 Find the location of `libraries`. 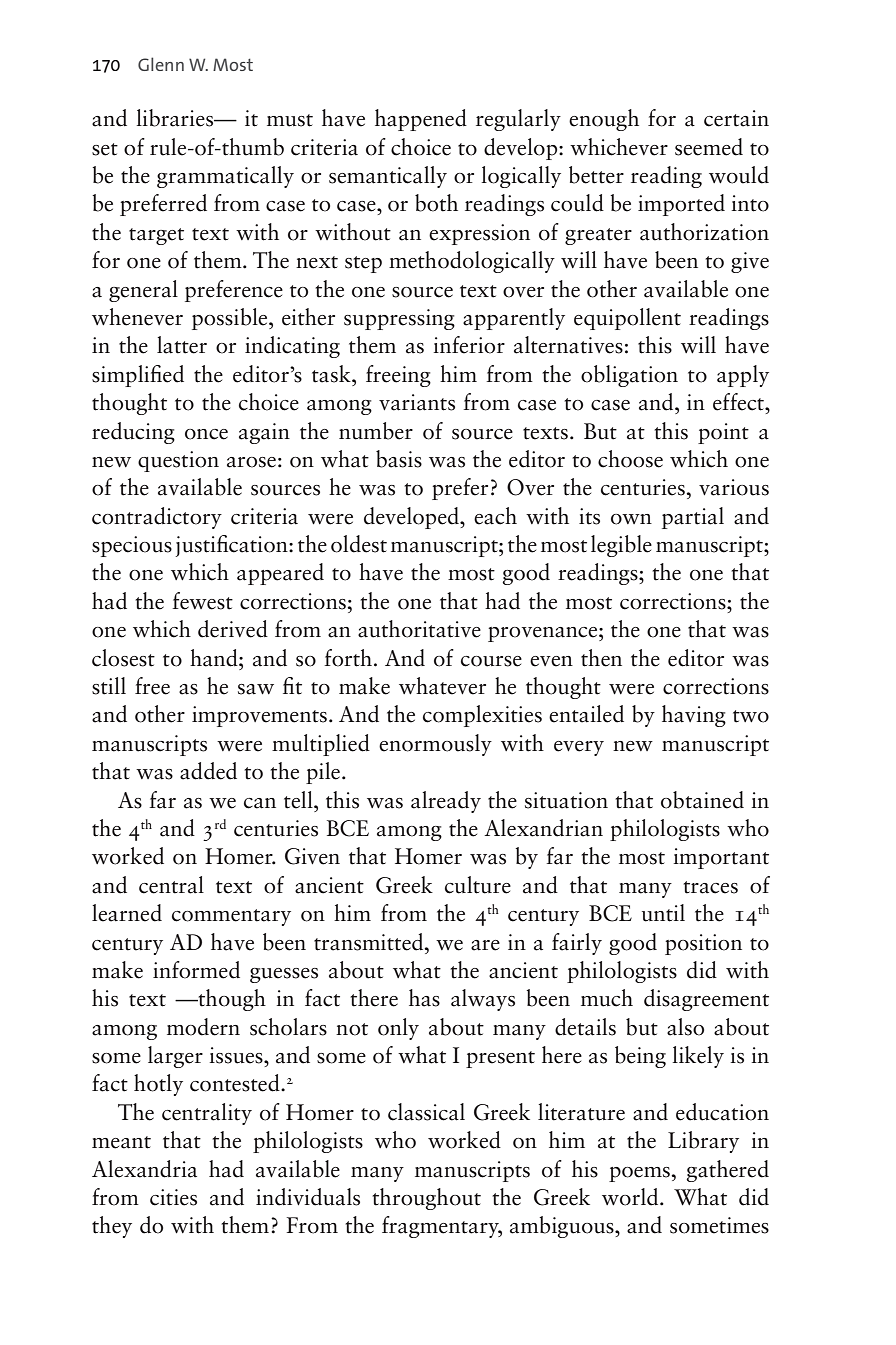

libraries is located at coordinates (176, 118).
